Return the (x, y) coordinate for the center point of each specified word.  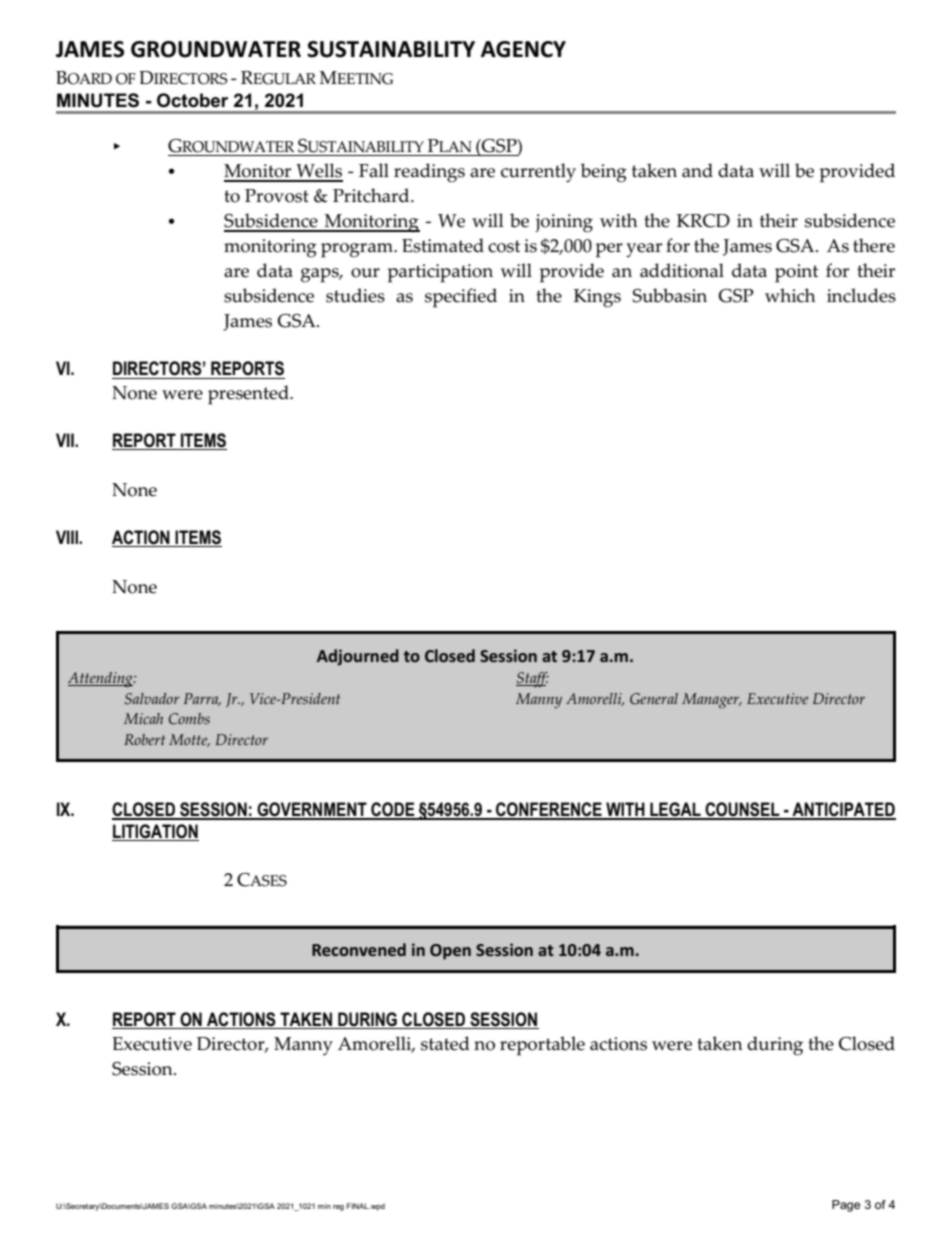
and (697, 170)
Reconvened (359, 949)
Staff (532, 680)
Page (846, 1206)
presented (249, 395)
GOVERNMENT (312, 810)
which (790, 295)
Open (450, 952)
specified (461, 298)
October (192, 100)
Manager (711, 701)
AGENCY (523, 49)
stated (445, 1043)
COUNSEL (742, 810)
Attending (101, 680)
